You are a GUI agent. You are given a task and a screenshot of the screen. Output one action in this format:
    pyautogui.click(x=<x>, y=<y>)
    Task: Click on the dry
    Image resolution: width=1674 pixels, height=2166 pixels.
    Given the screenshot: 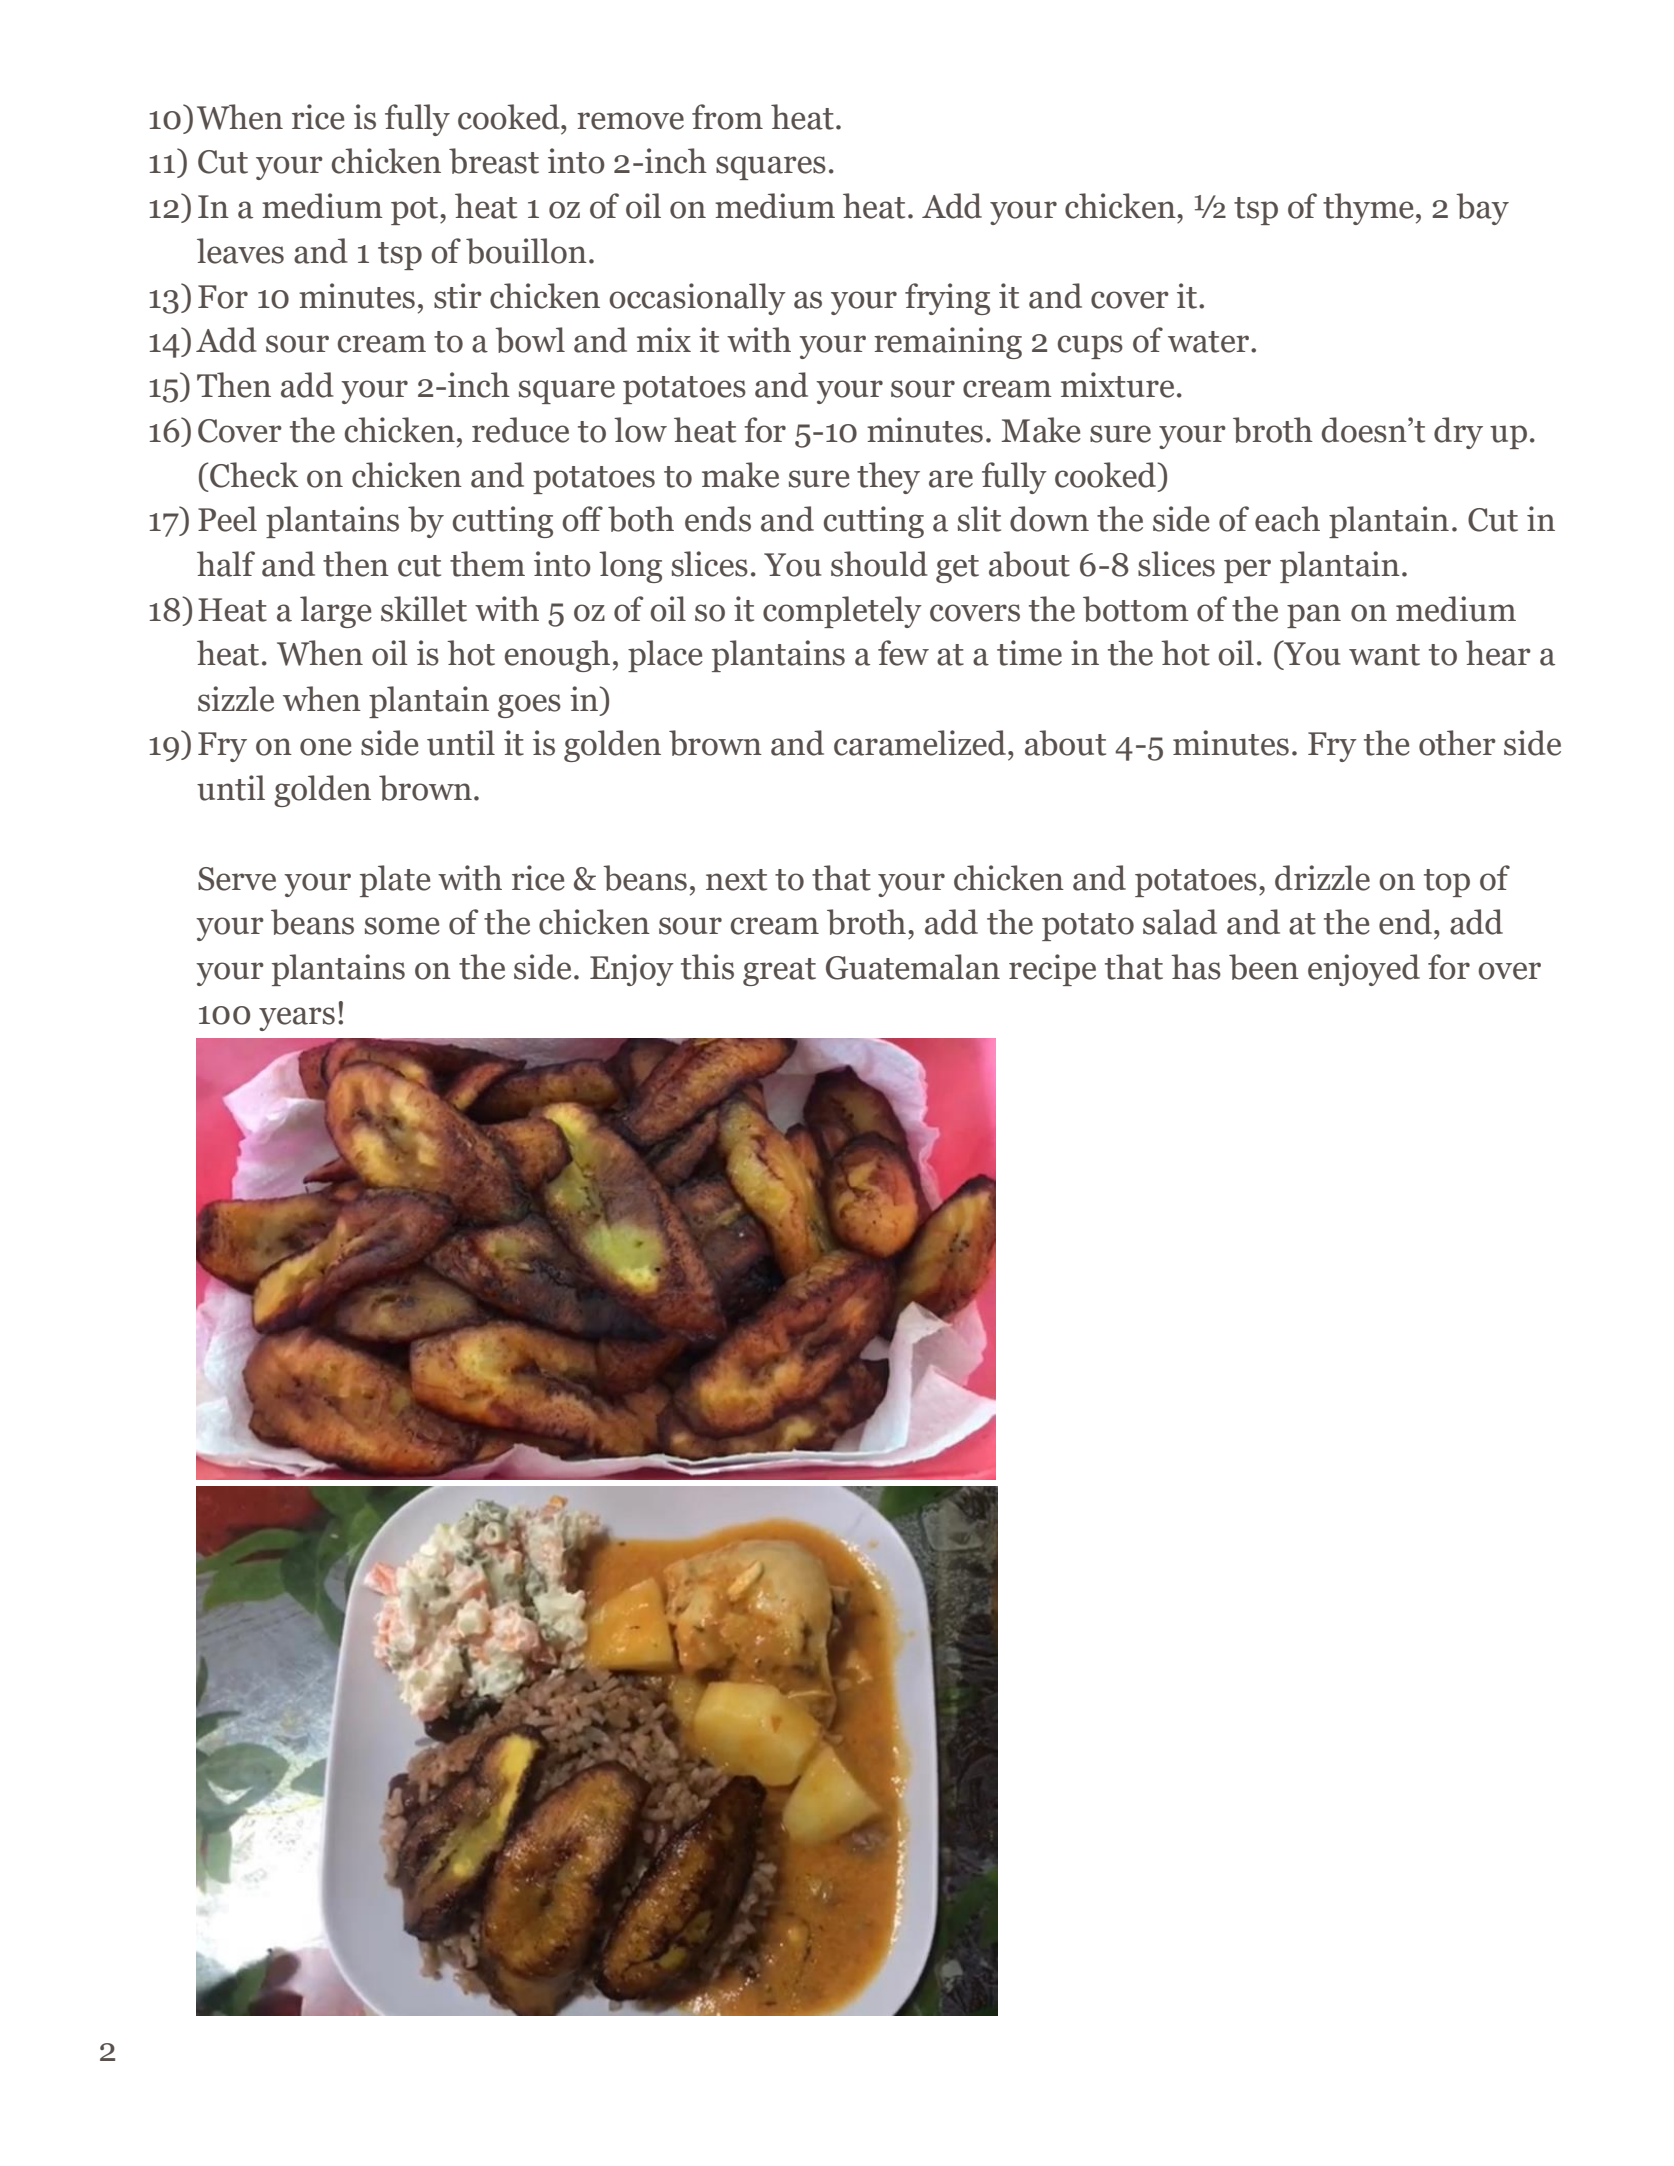 What is the action you would take?
    pyautogui.click(x=1458, y=433)
